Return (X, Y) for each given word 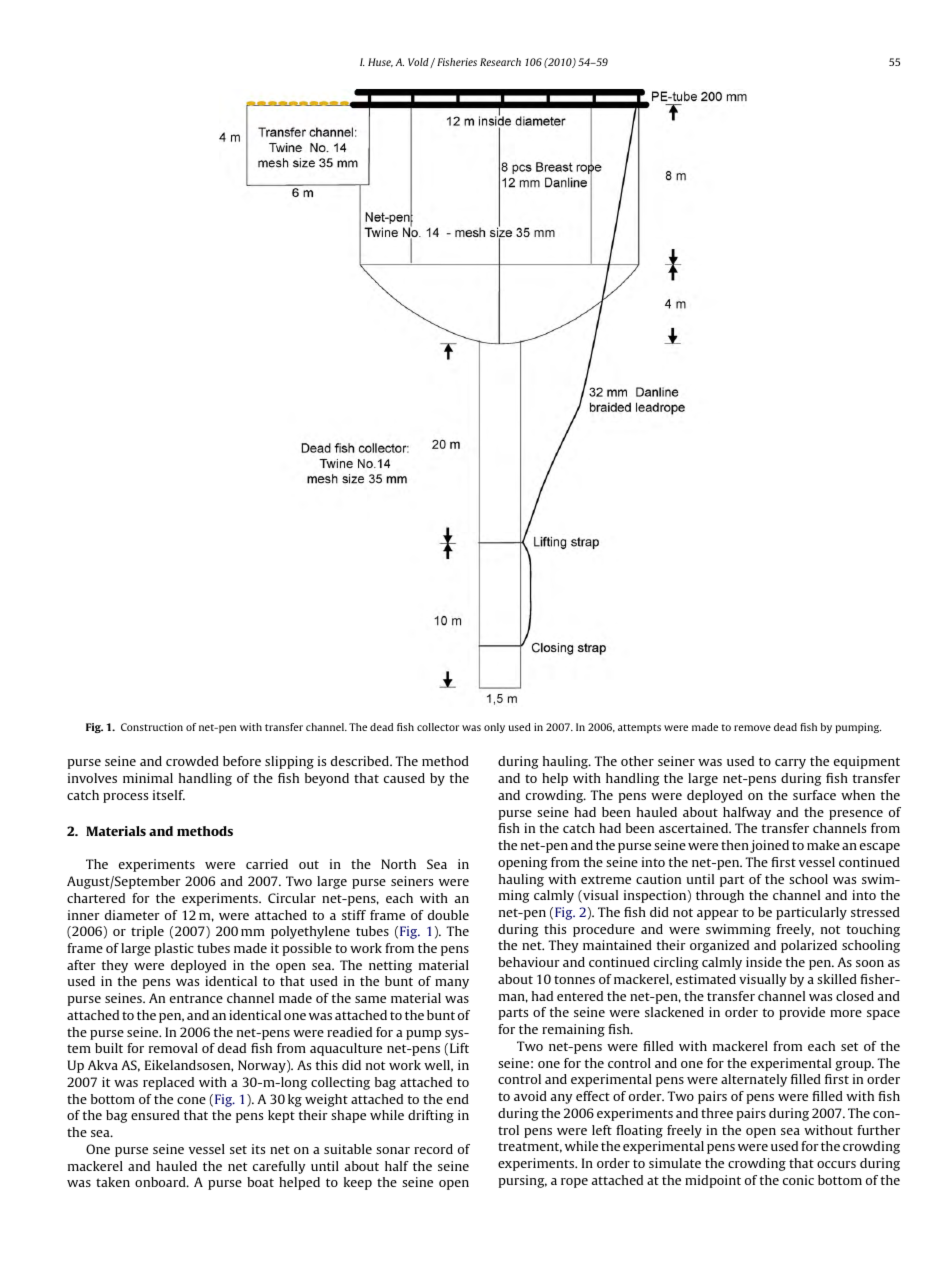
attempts (639, 728)
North (398, 864)
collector (438, 727)
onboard (161, 1182)
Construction (152, 727)
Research (500, 62)
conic (798, 1180)
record (433, 1149)
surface (814, 795)
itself (169, 795)
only (494, 728)
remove (752, 728)
